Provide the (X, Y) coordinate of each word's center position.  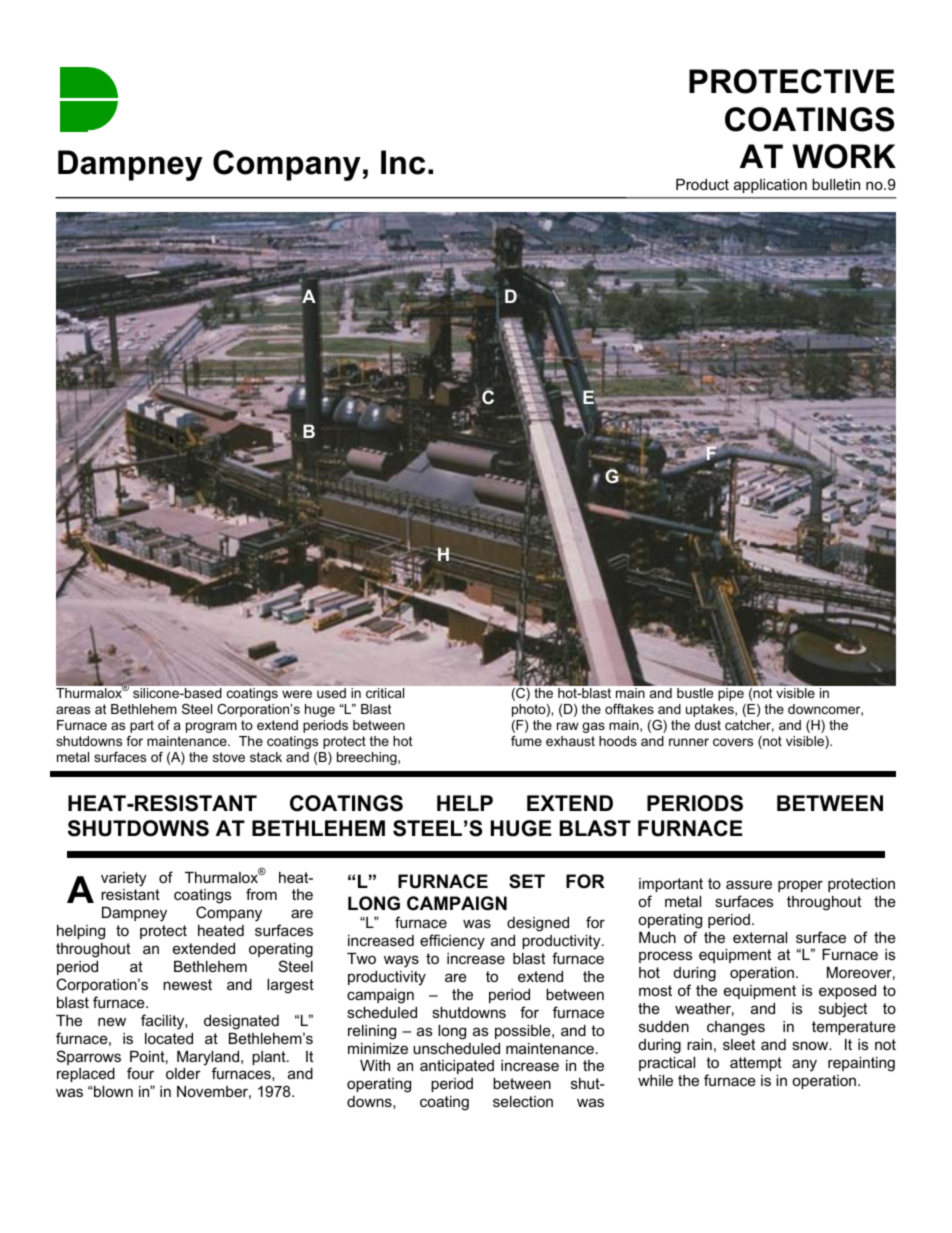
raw (568, 726)
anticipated (457, 1067)
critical (385, 693)
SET (527, 881)
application (770, 186)
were (297, 694)
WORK (844, 156)
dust (708, 725)
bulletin (836, 184)
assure (749, 884)
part (142, 726)
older (183, 1073)
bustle (695, 693)
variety (123, 879)
